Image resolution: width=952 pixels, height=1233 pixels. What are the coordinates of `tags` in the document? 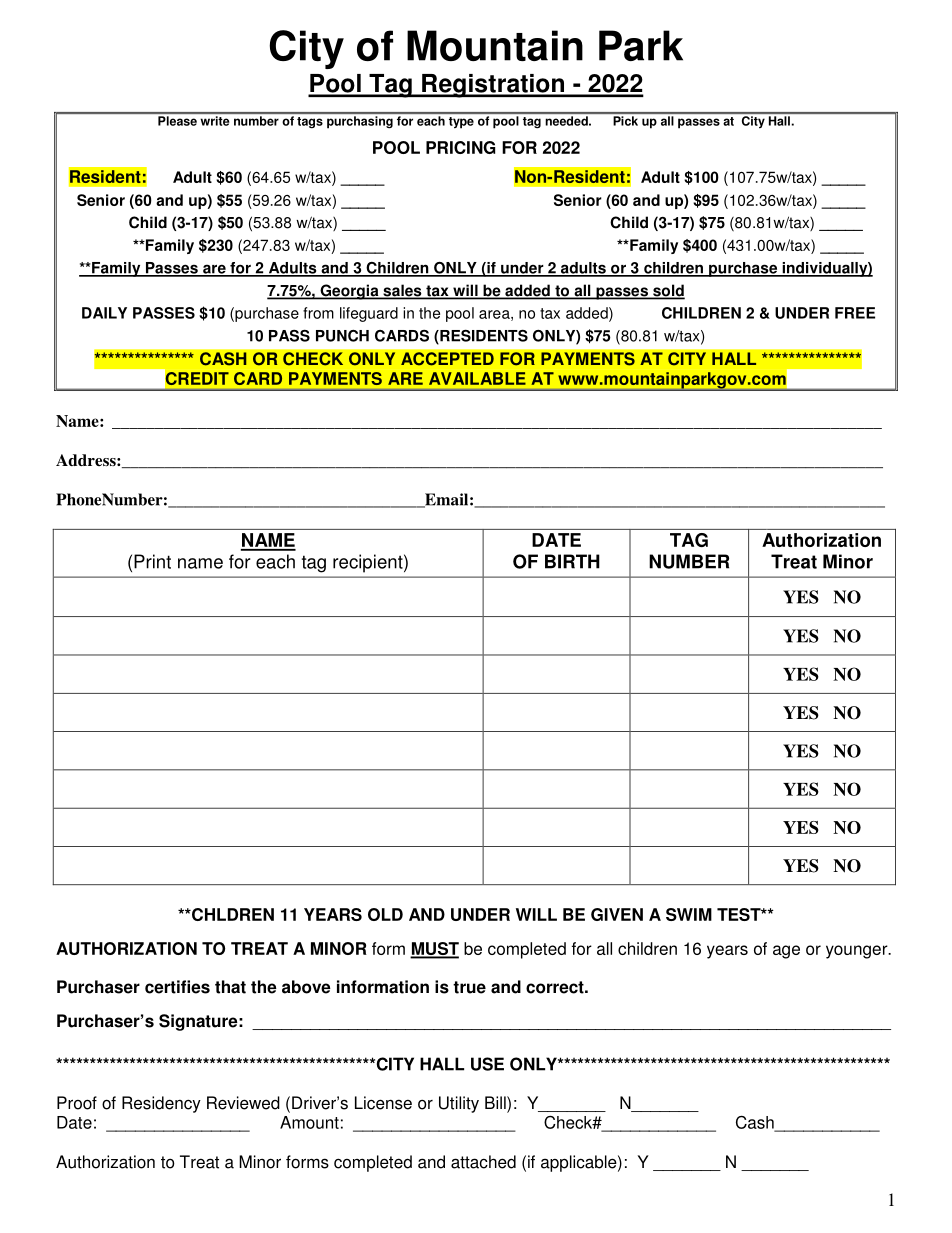 It's located at (310, 122).
